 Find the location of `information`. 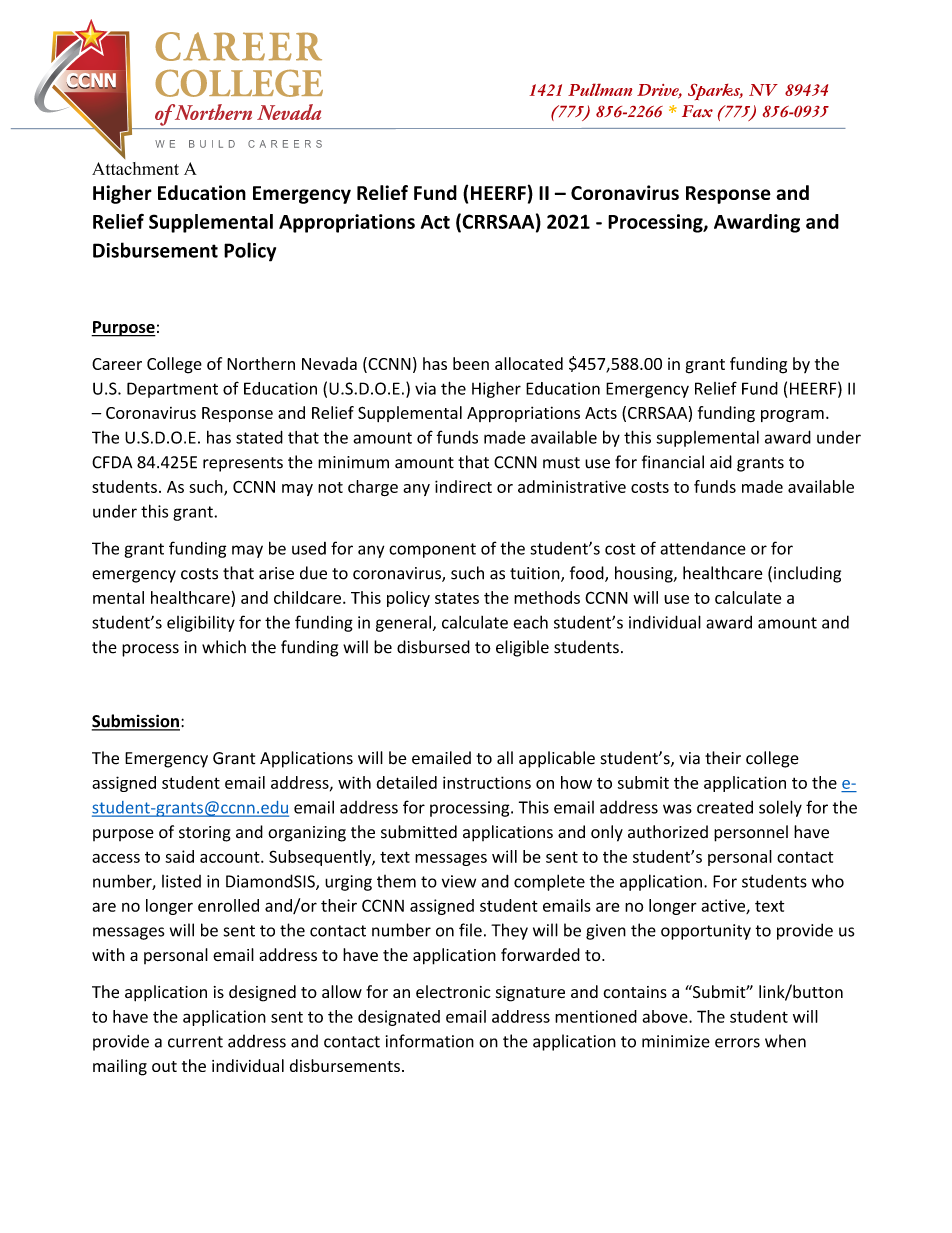

information is located at coordinates (430, 1041).
